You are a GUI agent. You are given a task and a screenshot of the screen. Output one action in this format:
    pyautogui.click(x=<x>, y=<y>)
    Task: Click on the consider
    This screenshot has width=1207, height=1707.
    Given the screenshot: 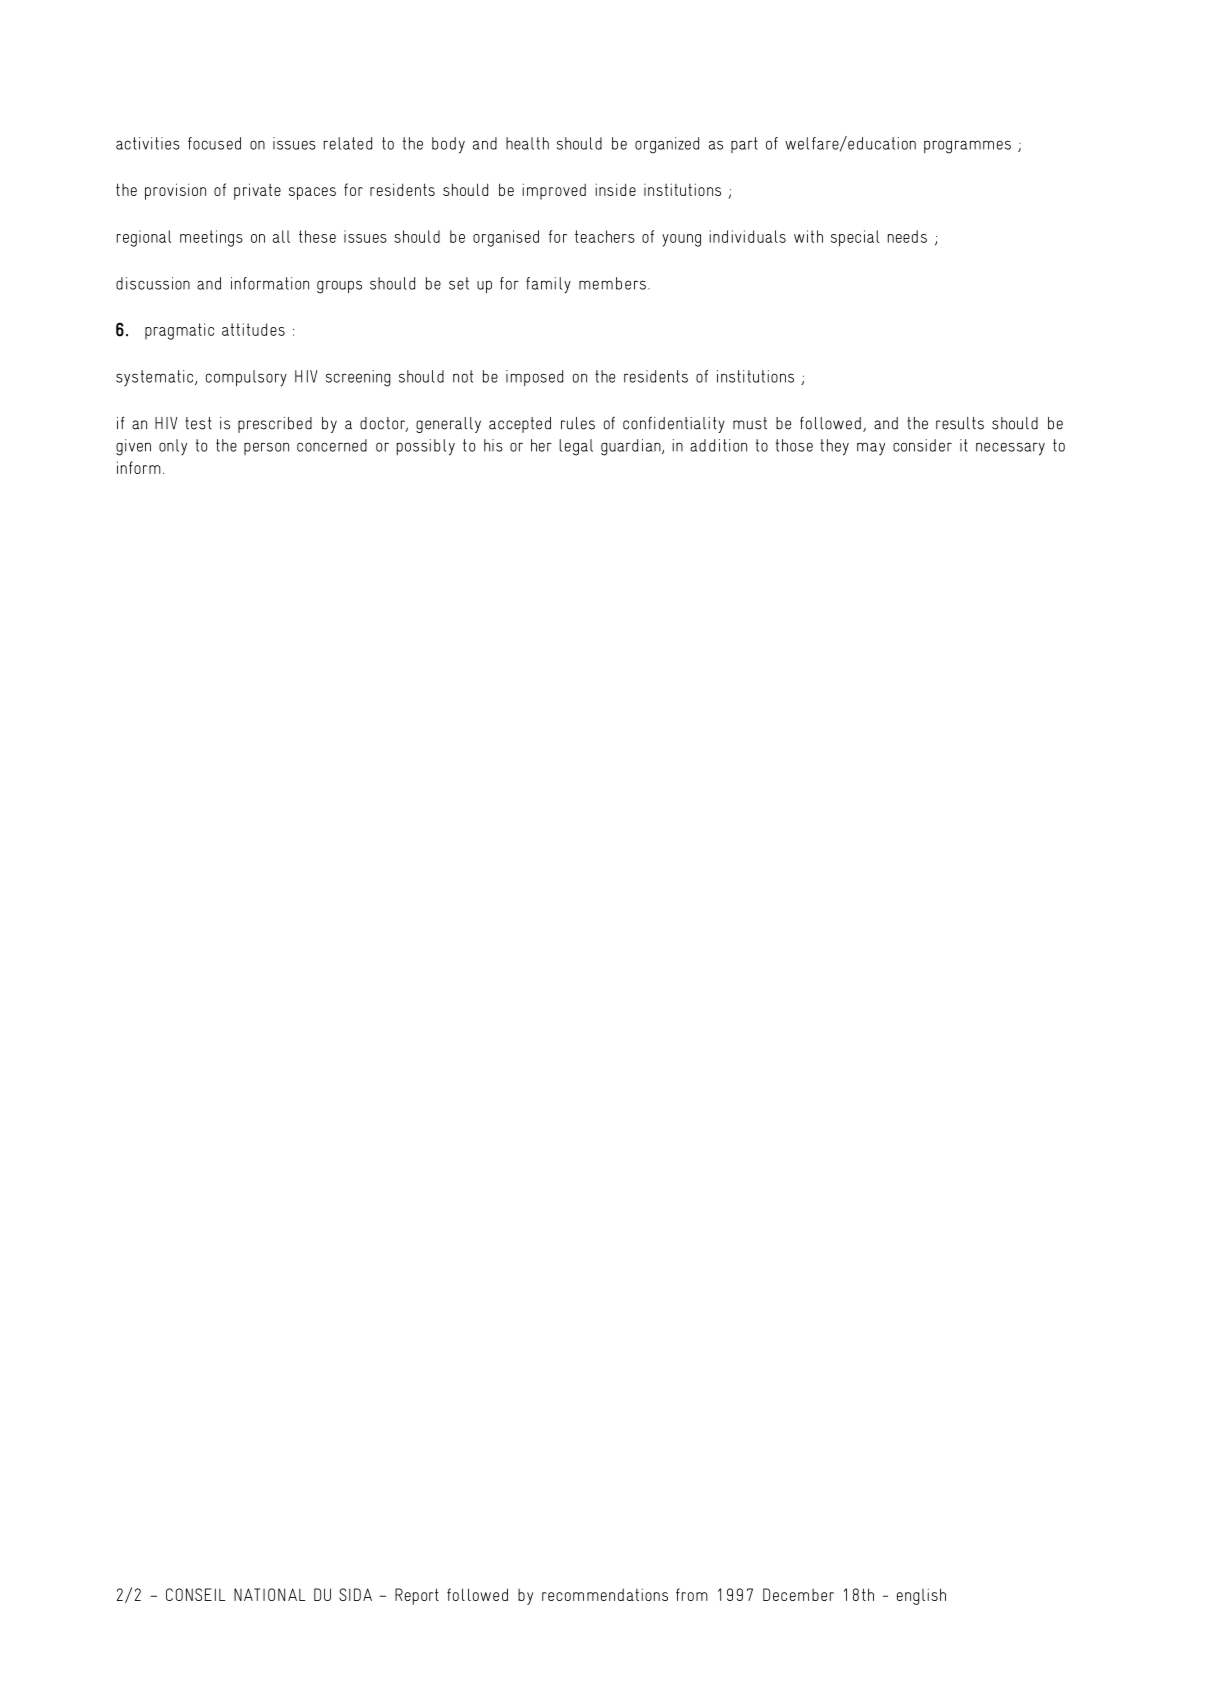 What is the action you would take?
    pyautogui.click(x=922, y=445)
